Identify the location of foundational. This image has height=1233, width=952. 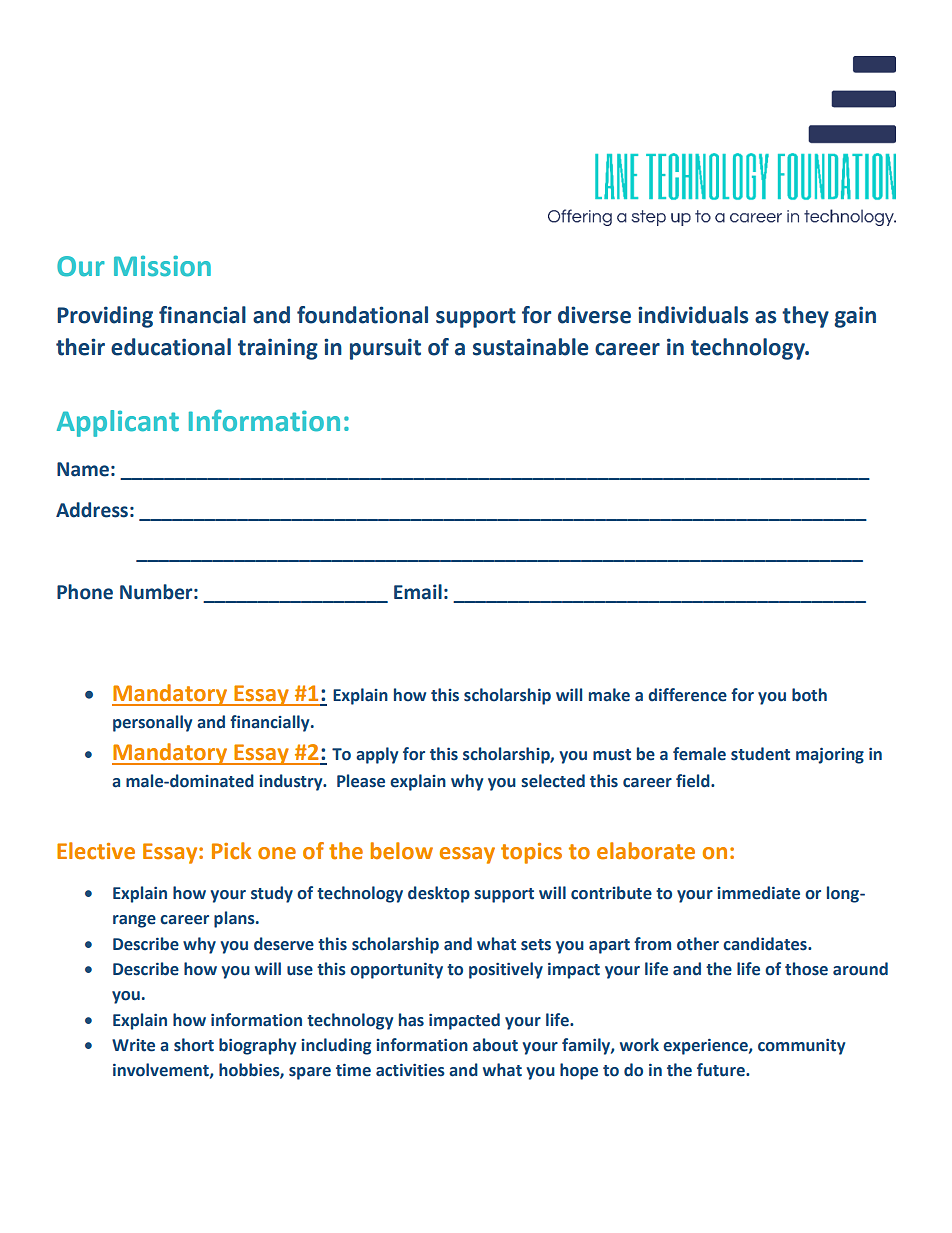
(362, 315).
